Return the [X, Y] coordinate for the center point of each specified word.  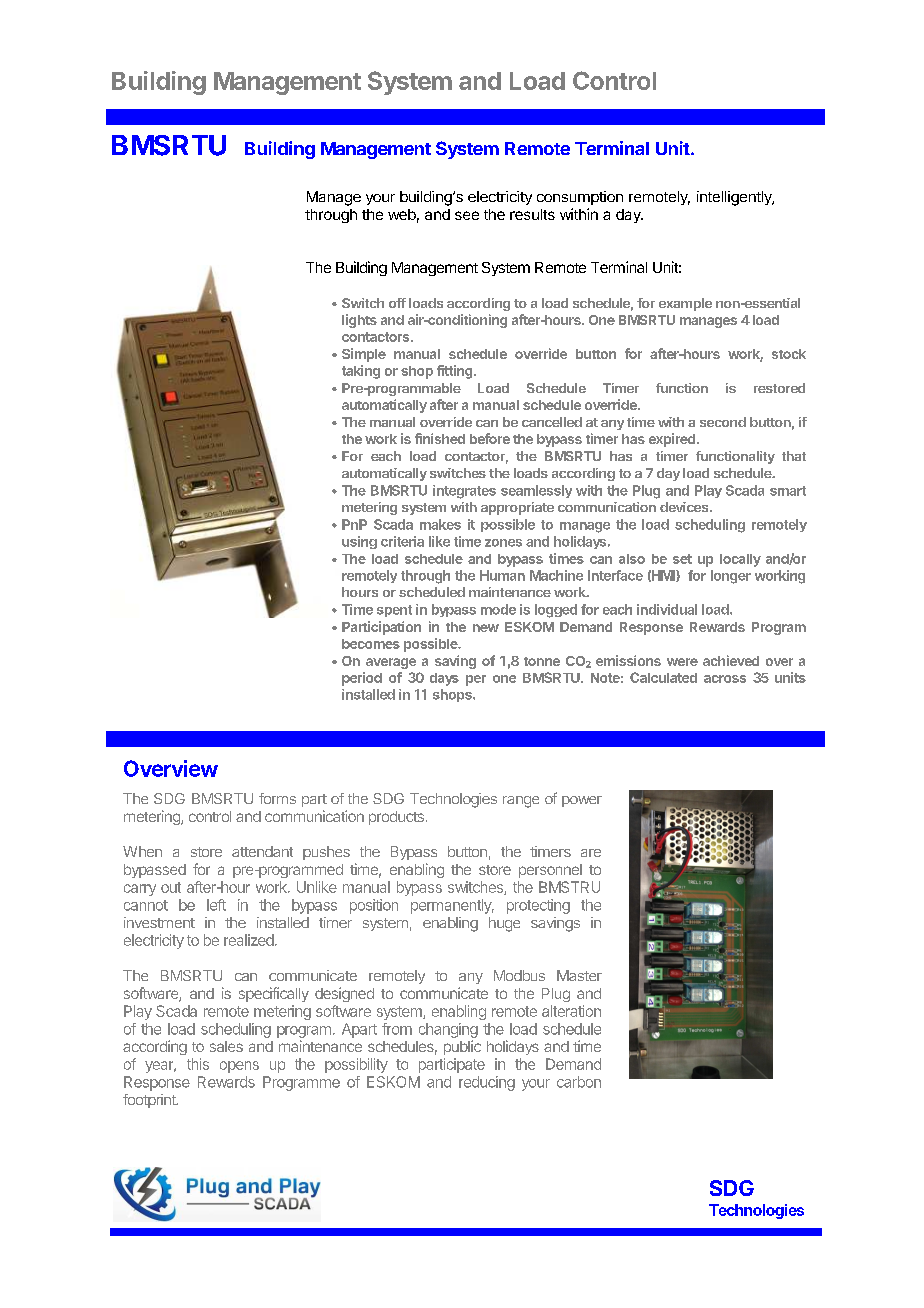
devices [685, 507]
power [582, 801]
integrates [464, 492]
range [521, 802]
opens [239, 1067]
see [467, 215]
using [359, 542]
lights [359, 321]
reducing [487, 1083]
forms [277, 798]
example [685, 304]
